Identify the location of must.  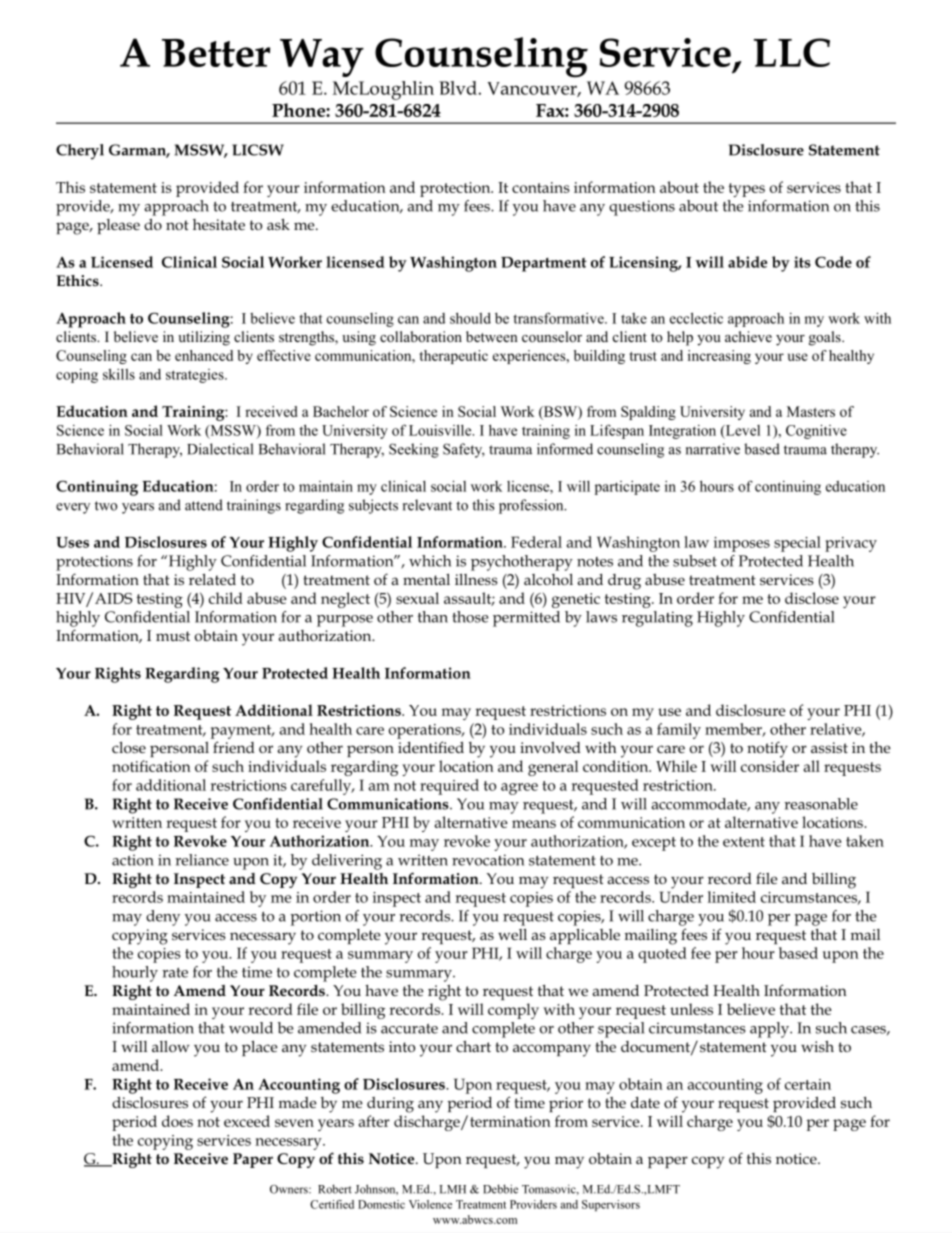
(173, 636).
